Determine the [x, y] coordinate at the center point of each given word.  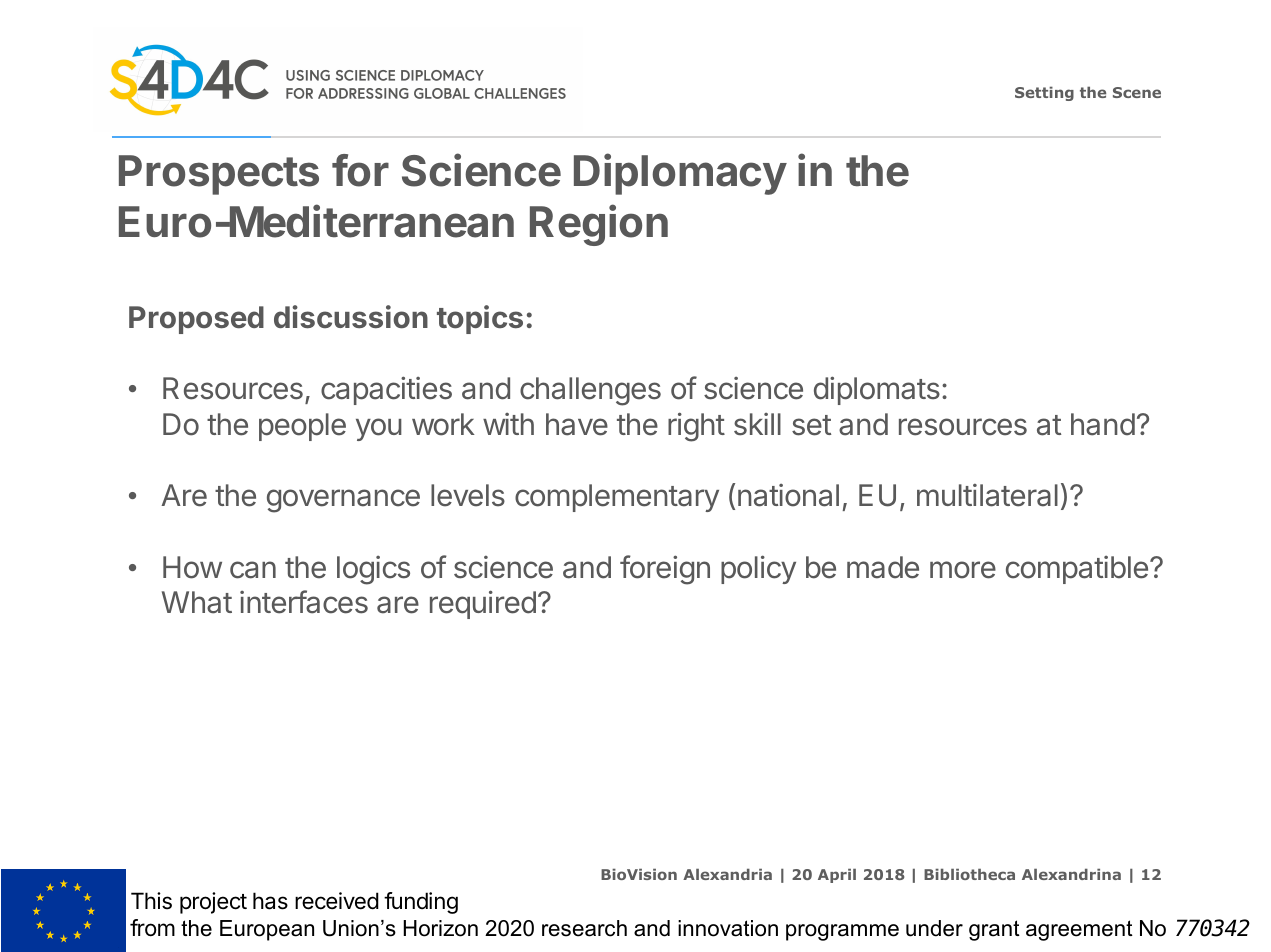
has [270, 901]
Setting [1044, 93]
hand [1103, 424]
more [963, 570]
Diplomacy [680, 174]
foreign [665, 570]
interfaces [304, 602]
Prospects [219, 175]
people [302, 427]
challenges [590, 391]
